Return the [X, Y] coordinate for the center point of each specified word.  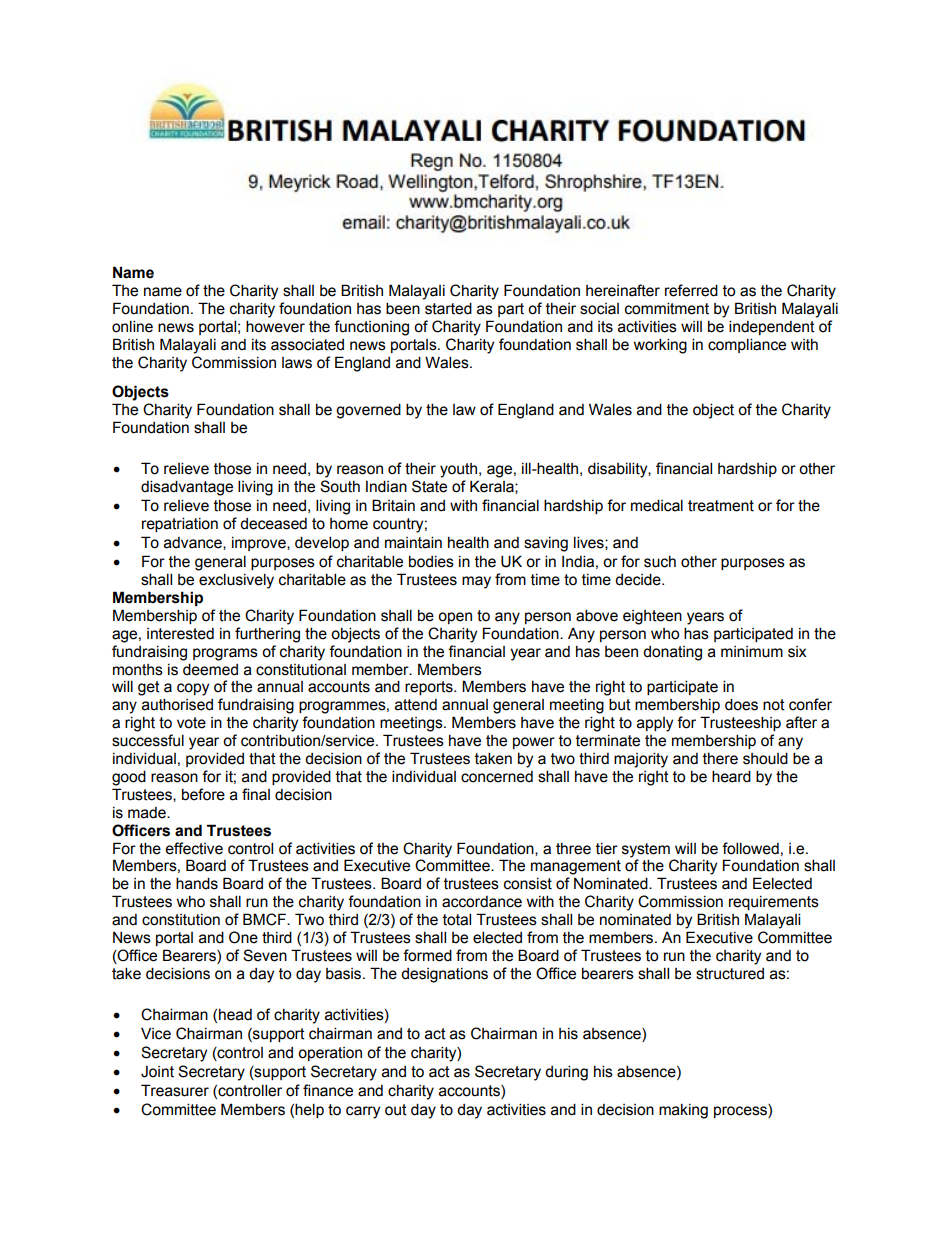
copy [193, 689]
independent [772, 327]
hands [197, 883]
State [429, 486]
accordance [482, 902]
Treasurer [175, 1090]
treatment [721, 506]
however [275, 326]
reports [430, 688]
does [741, 704]
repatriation [180, 524]
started [448, 308]
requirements [774, 903]
